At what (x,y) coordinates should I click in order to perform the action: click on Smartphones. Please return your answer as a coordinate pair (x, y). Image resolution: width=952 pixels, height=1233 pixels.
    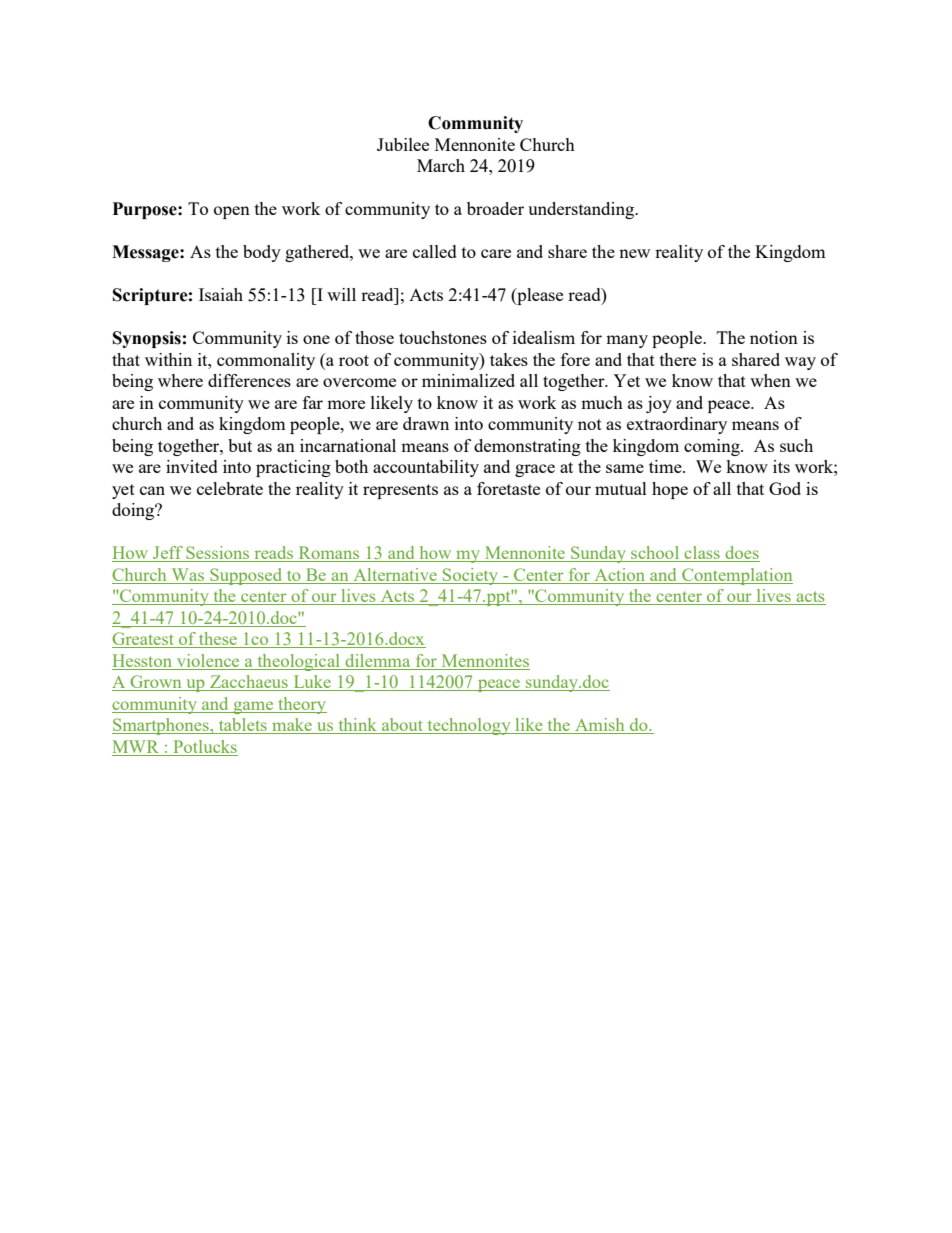
    Looking at the image, I should click on (161, 726).
